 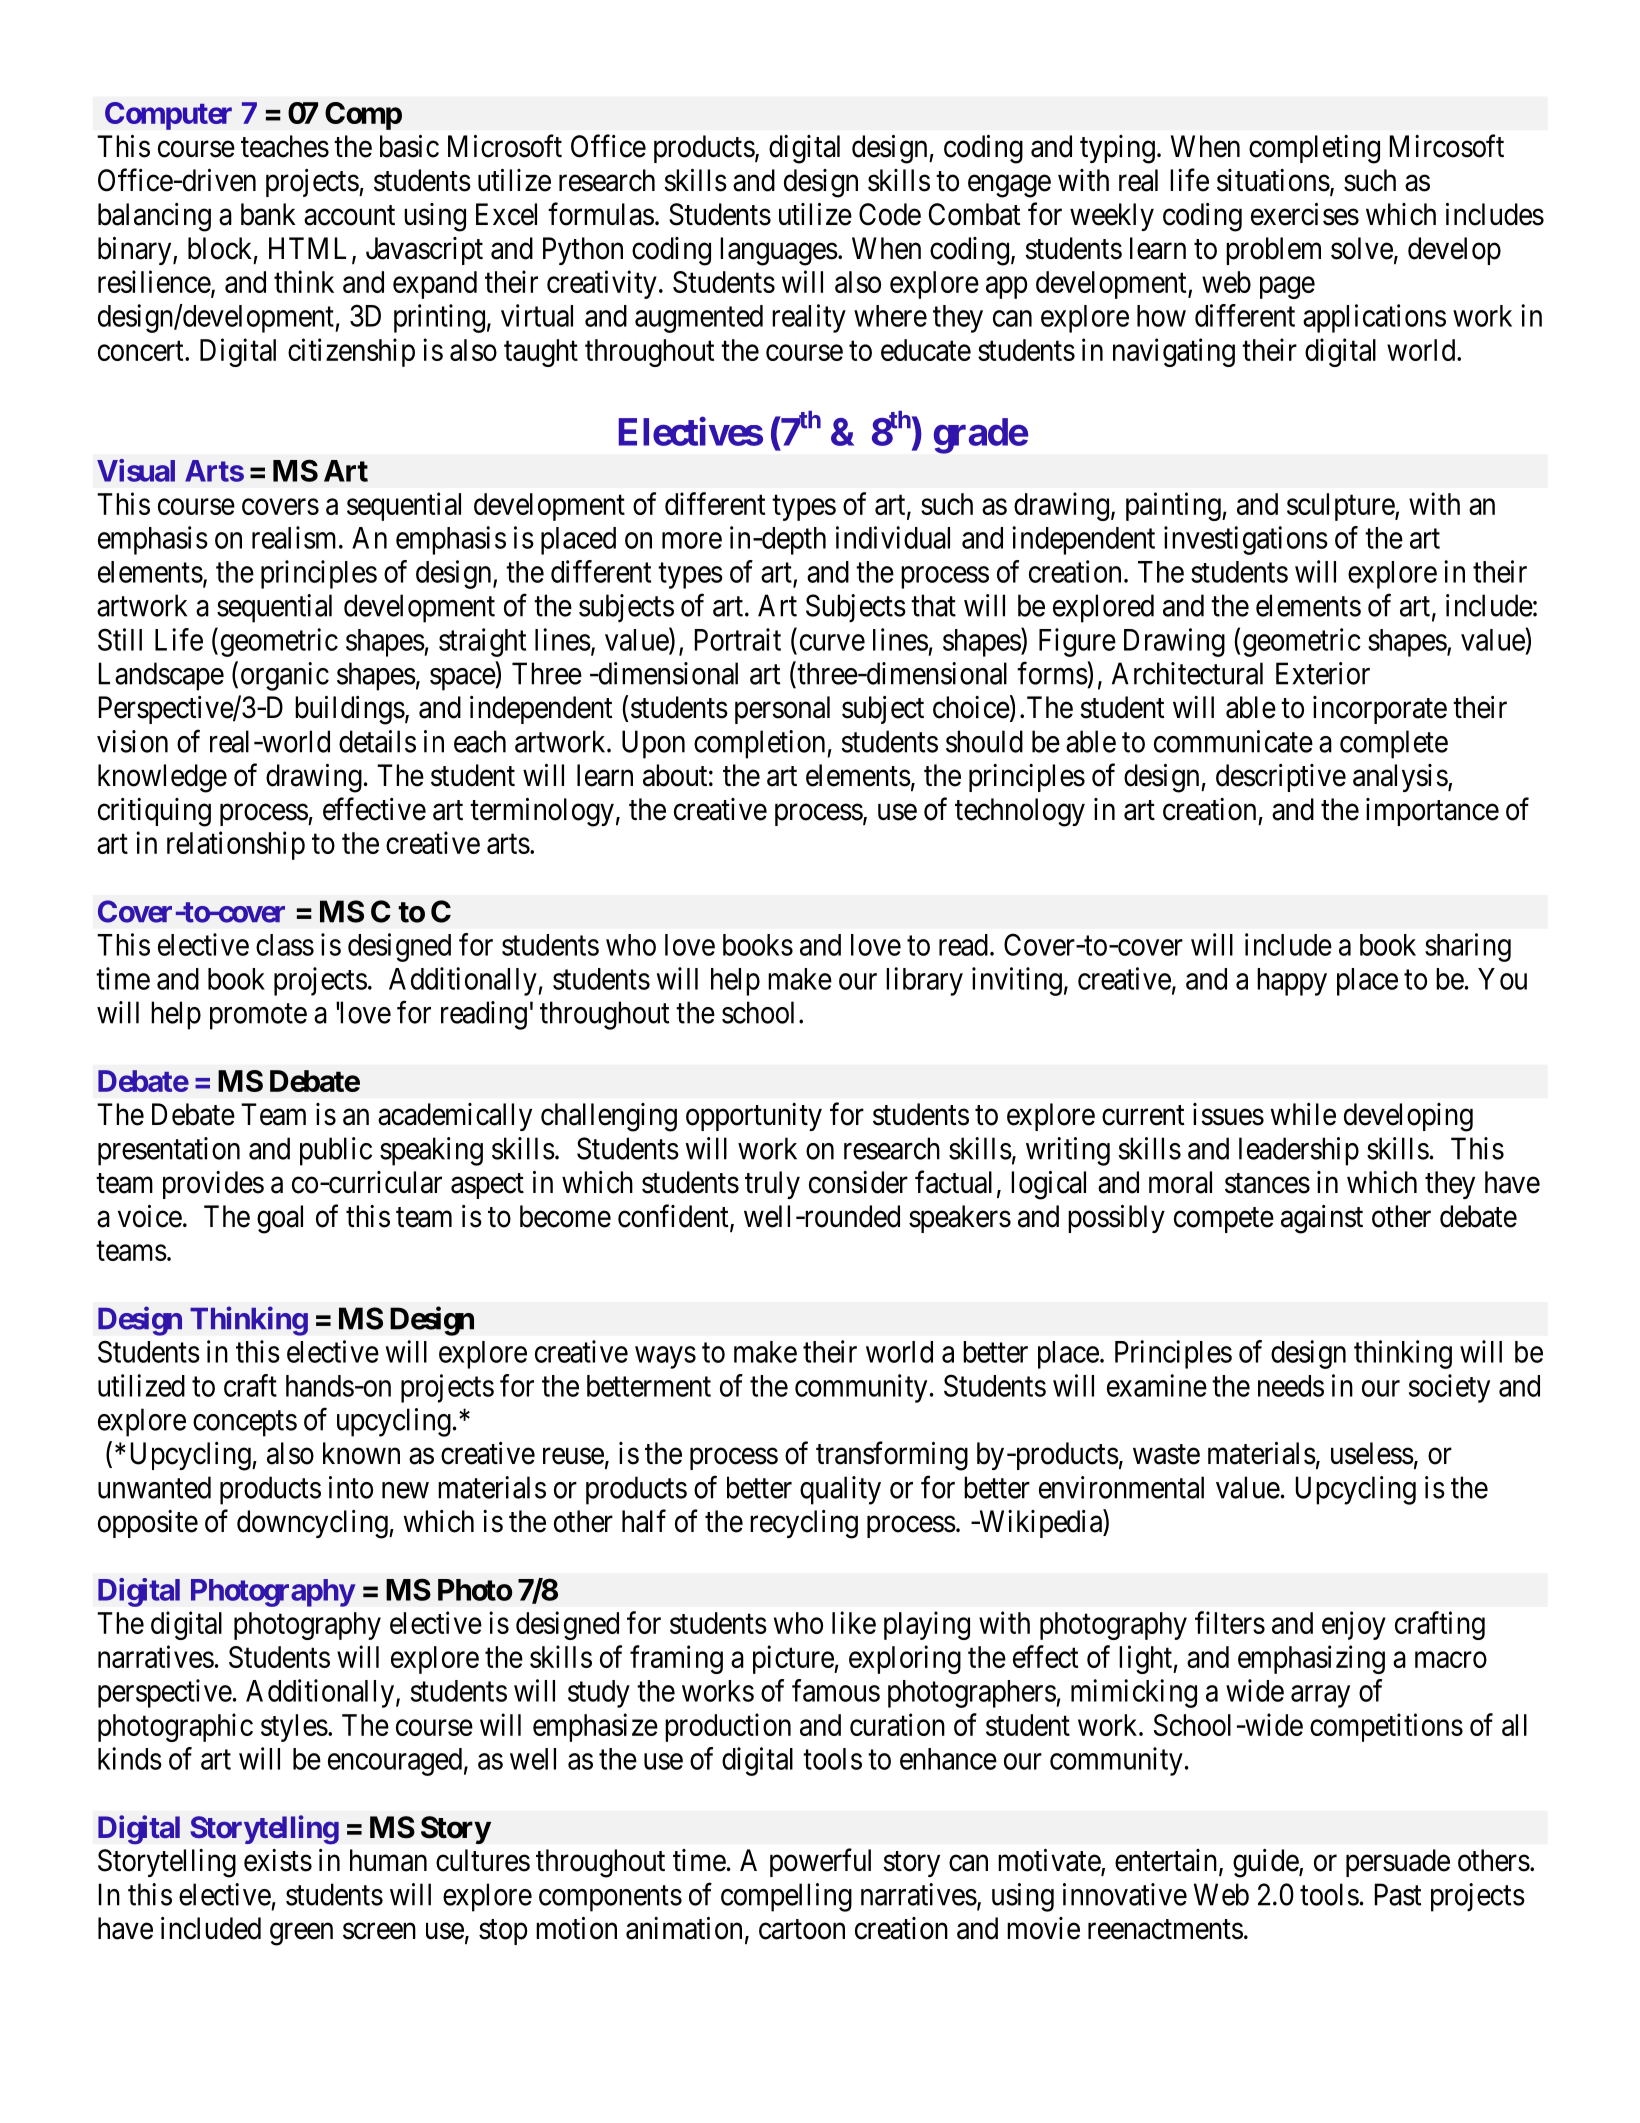 What do you see at coordinates (890, 214) in the document?
I see `Code` at bounding box center [890, 214].
